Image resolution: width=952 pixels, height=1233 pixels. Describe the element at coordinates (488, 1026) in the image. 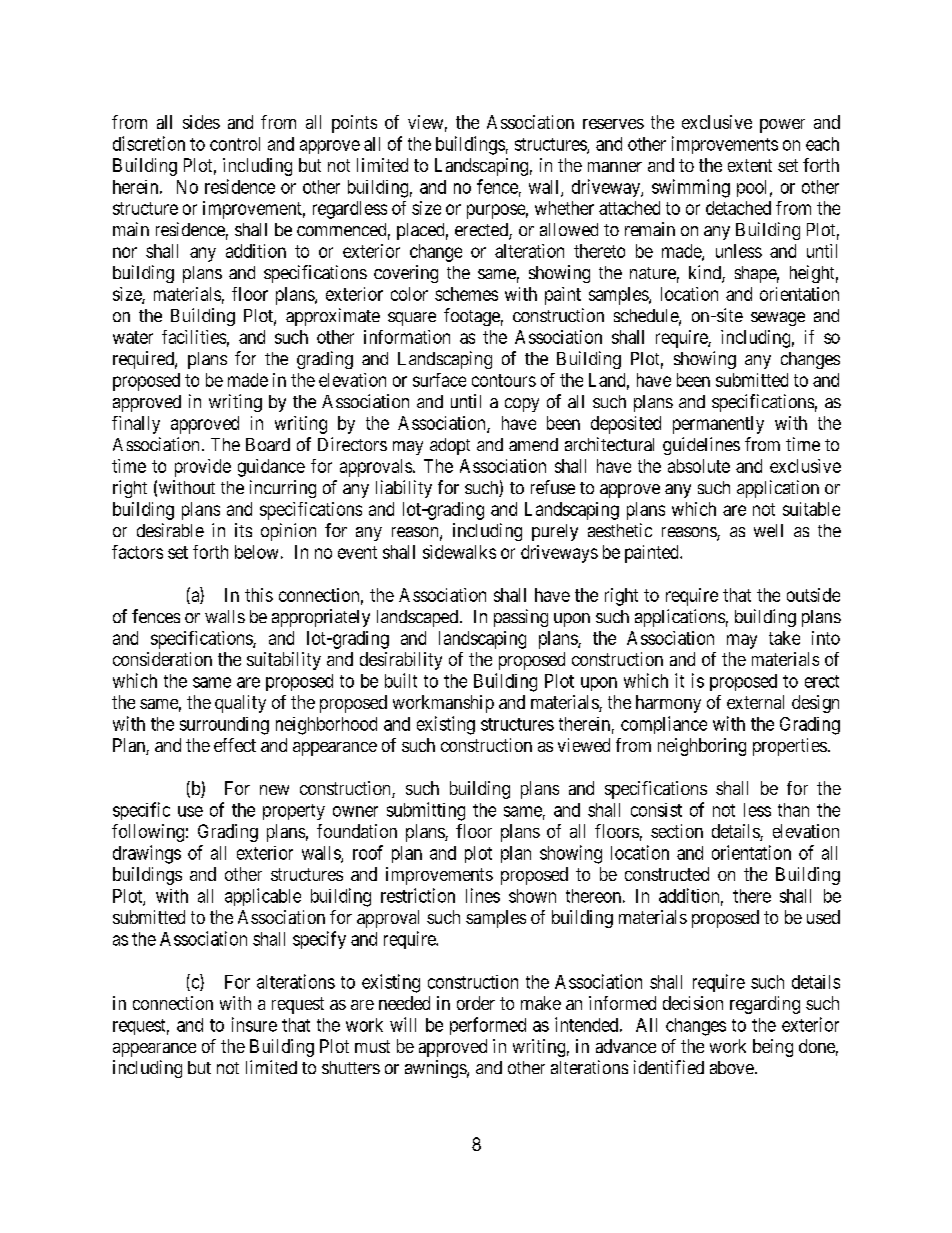

I see `performed` at that location.
